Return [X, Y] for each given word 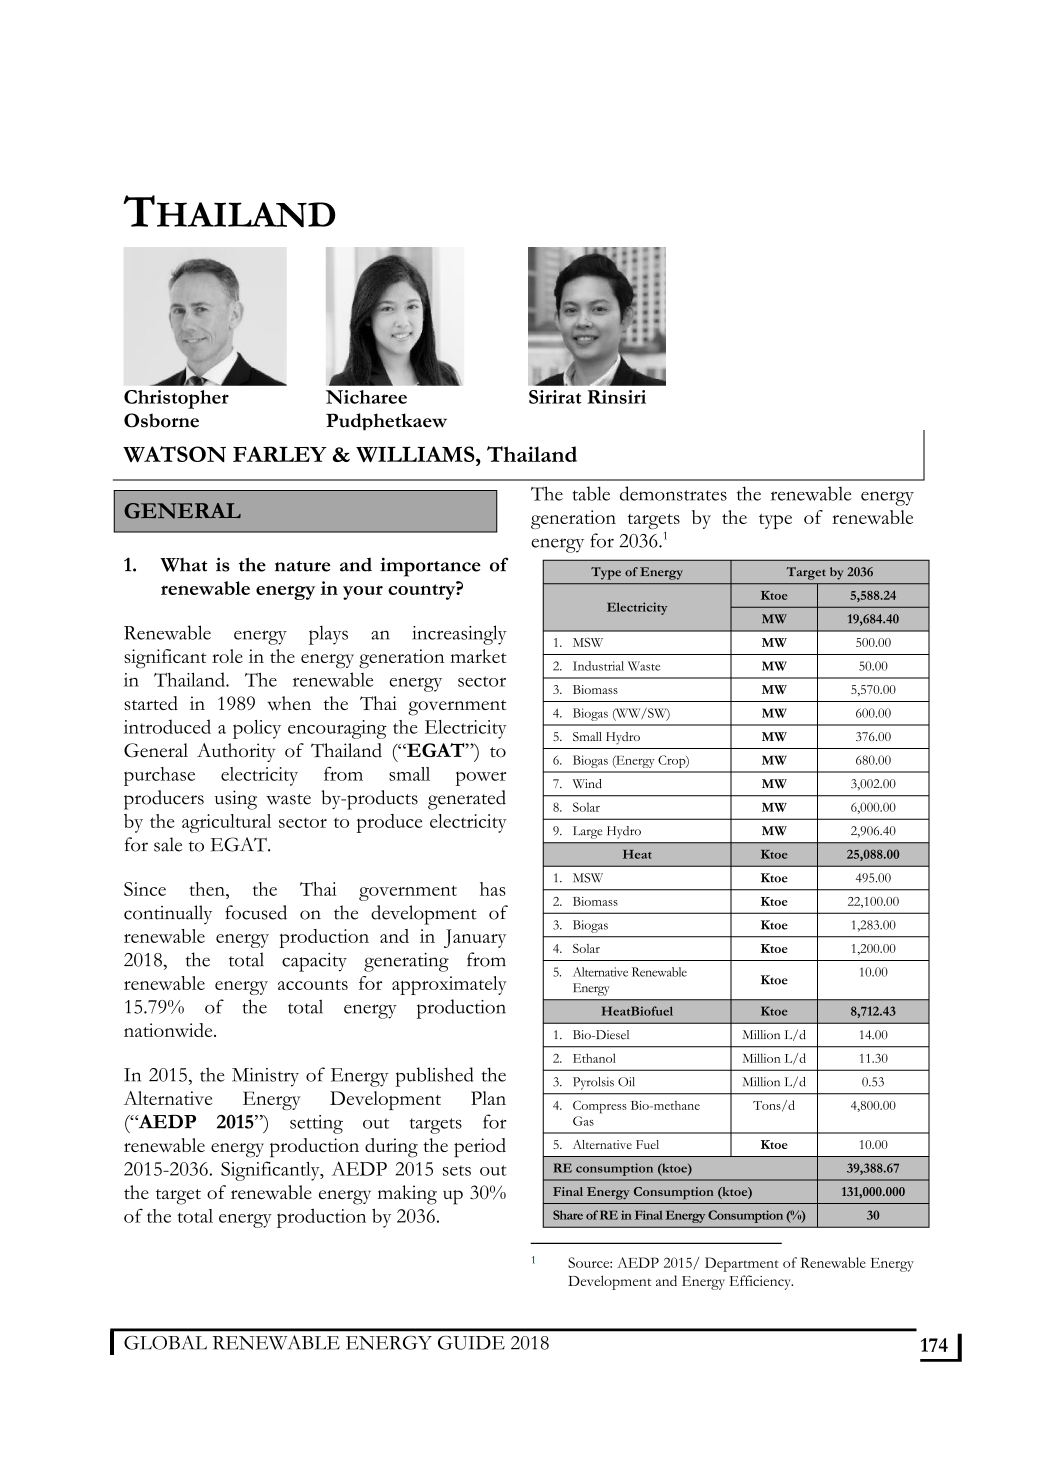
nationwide [169, 1030]
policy [257, 729]
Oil [626, 1082]
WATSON [174, 454]
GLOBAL [165, 1342]
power [481, 779]
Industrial [598, 666]
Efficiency [761, 1282]
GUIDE [471, 1343]
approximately [449, 985]
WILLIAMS [416, 454]
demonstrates [673, 493]
